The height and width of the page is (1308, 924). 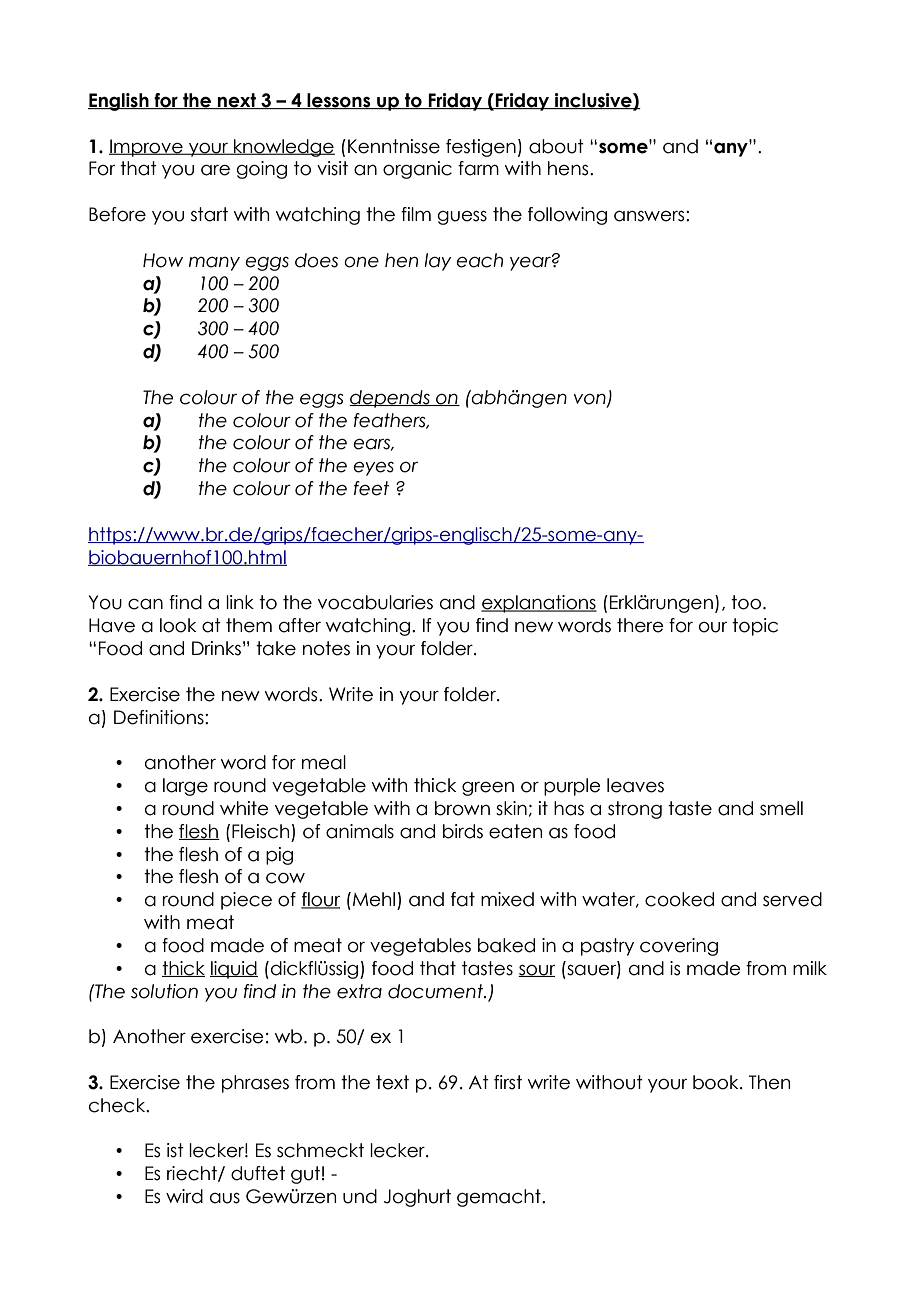 I want to click on ist, so click(x=175, y=1150).
